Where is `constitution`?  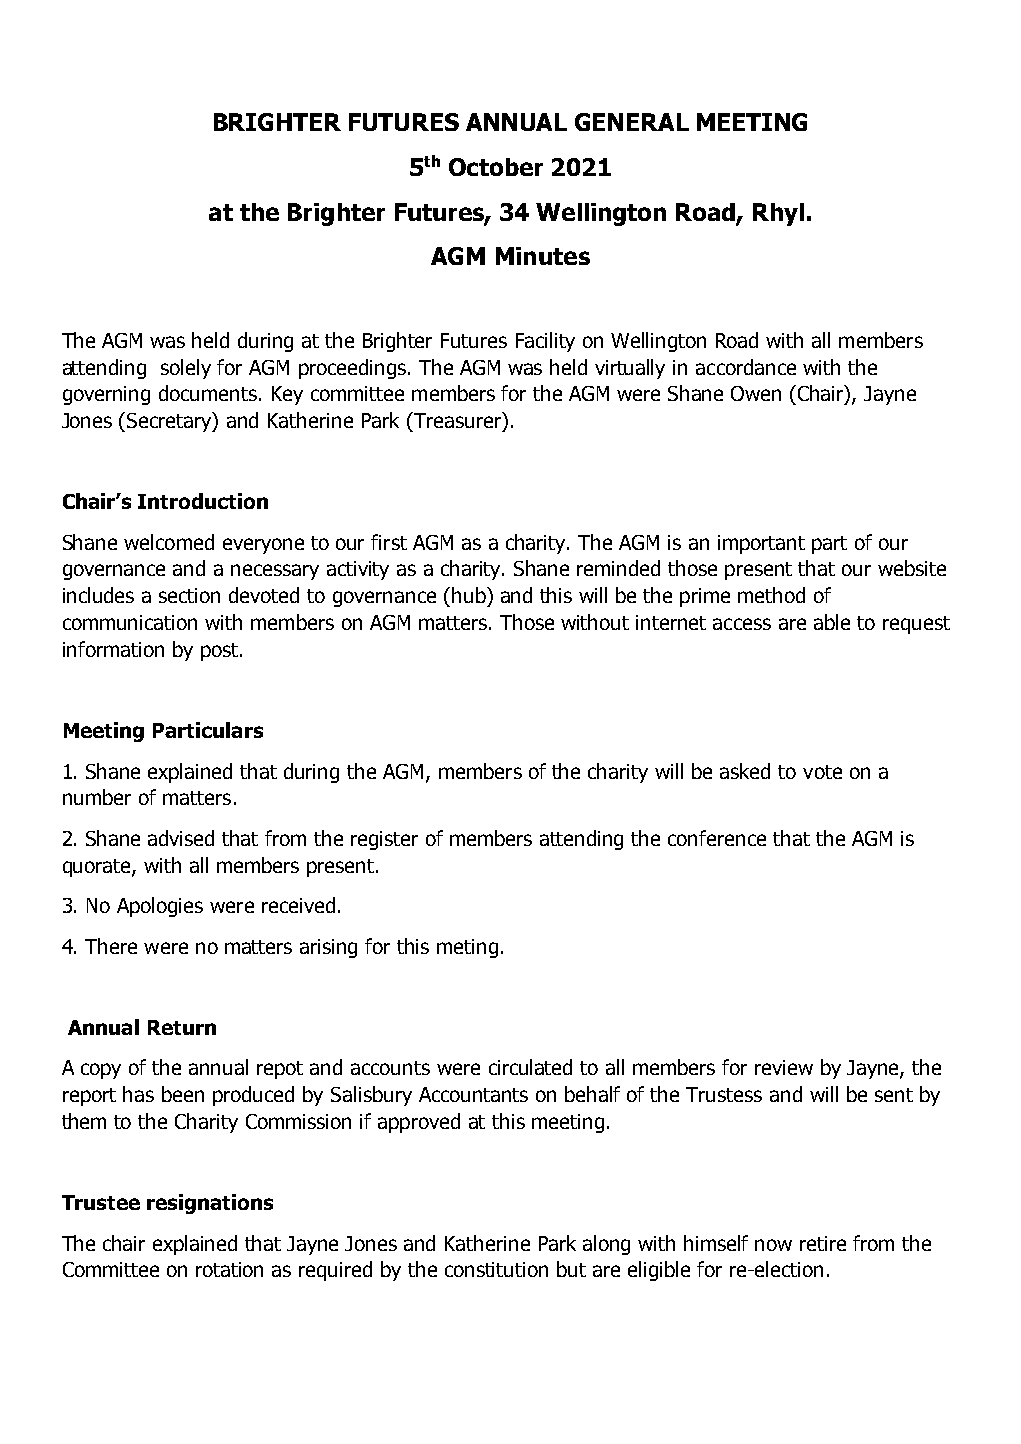
constitution is located at coordinates (496, 1269).
